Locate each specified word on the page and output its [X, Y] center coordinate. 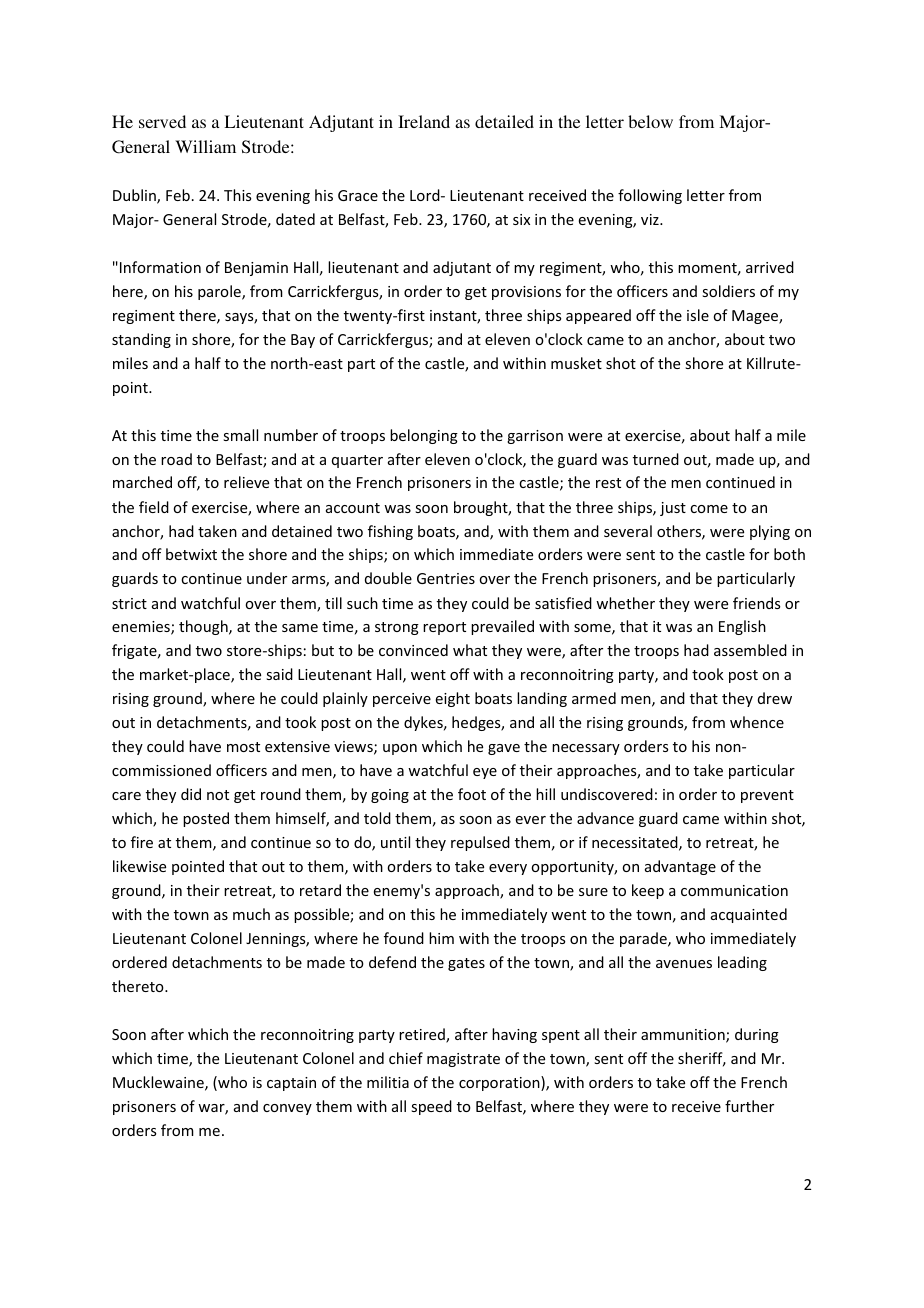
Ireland [424, 121]
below [650, 121]
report [444, 628]
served [162, 121]
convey [287, 1109]
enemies [142, 628]
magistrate [463, 1060]
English [742, 627]
